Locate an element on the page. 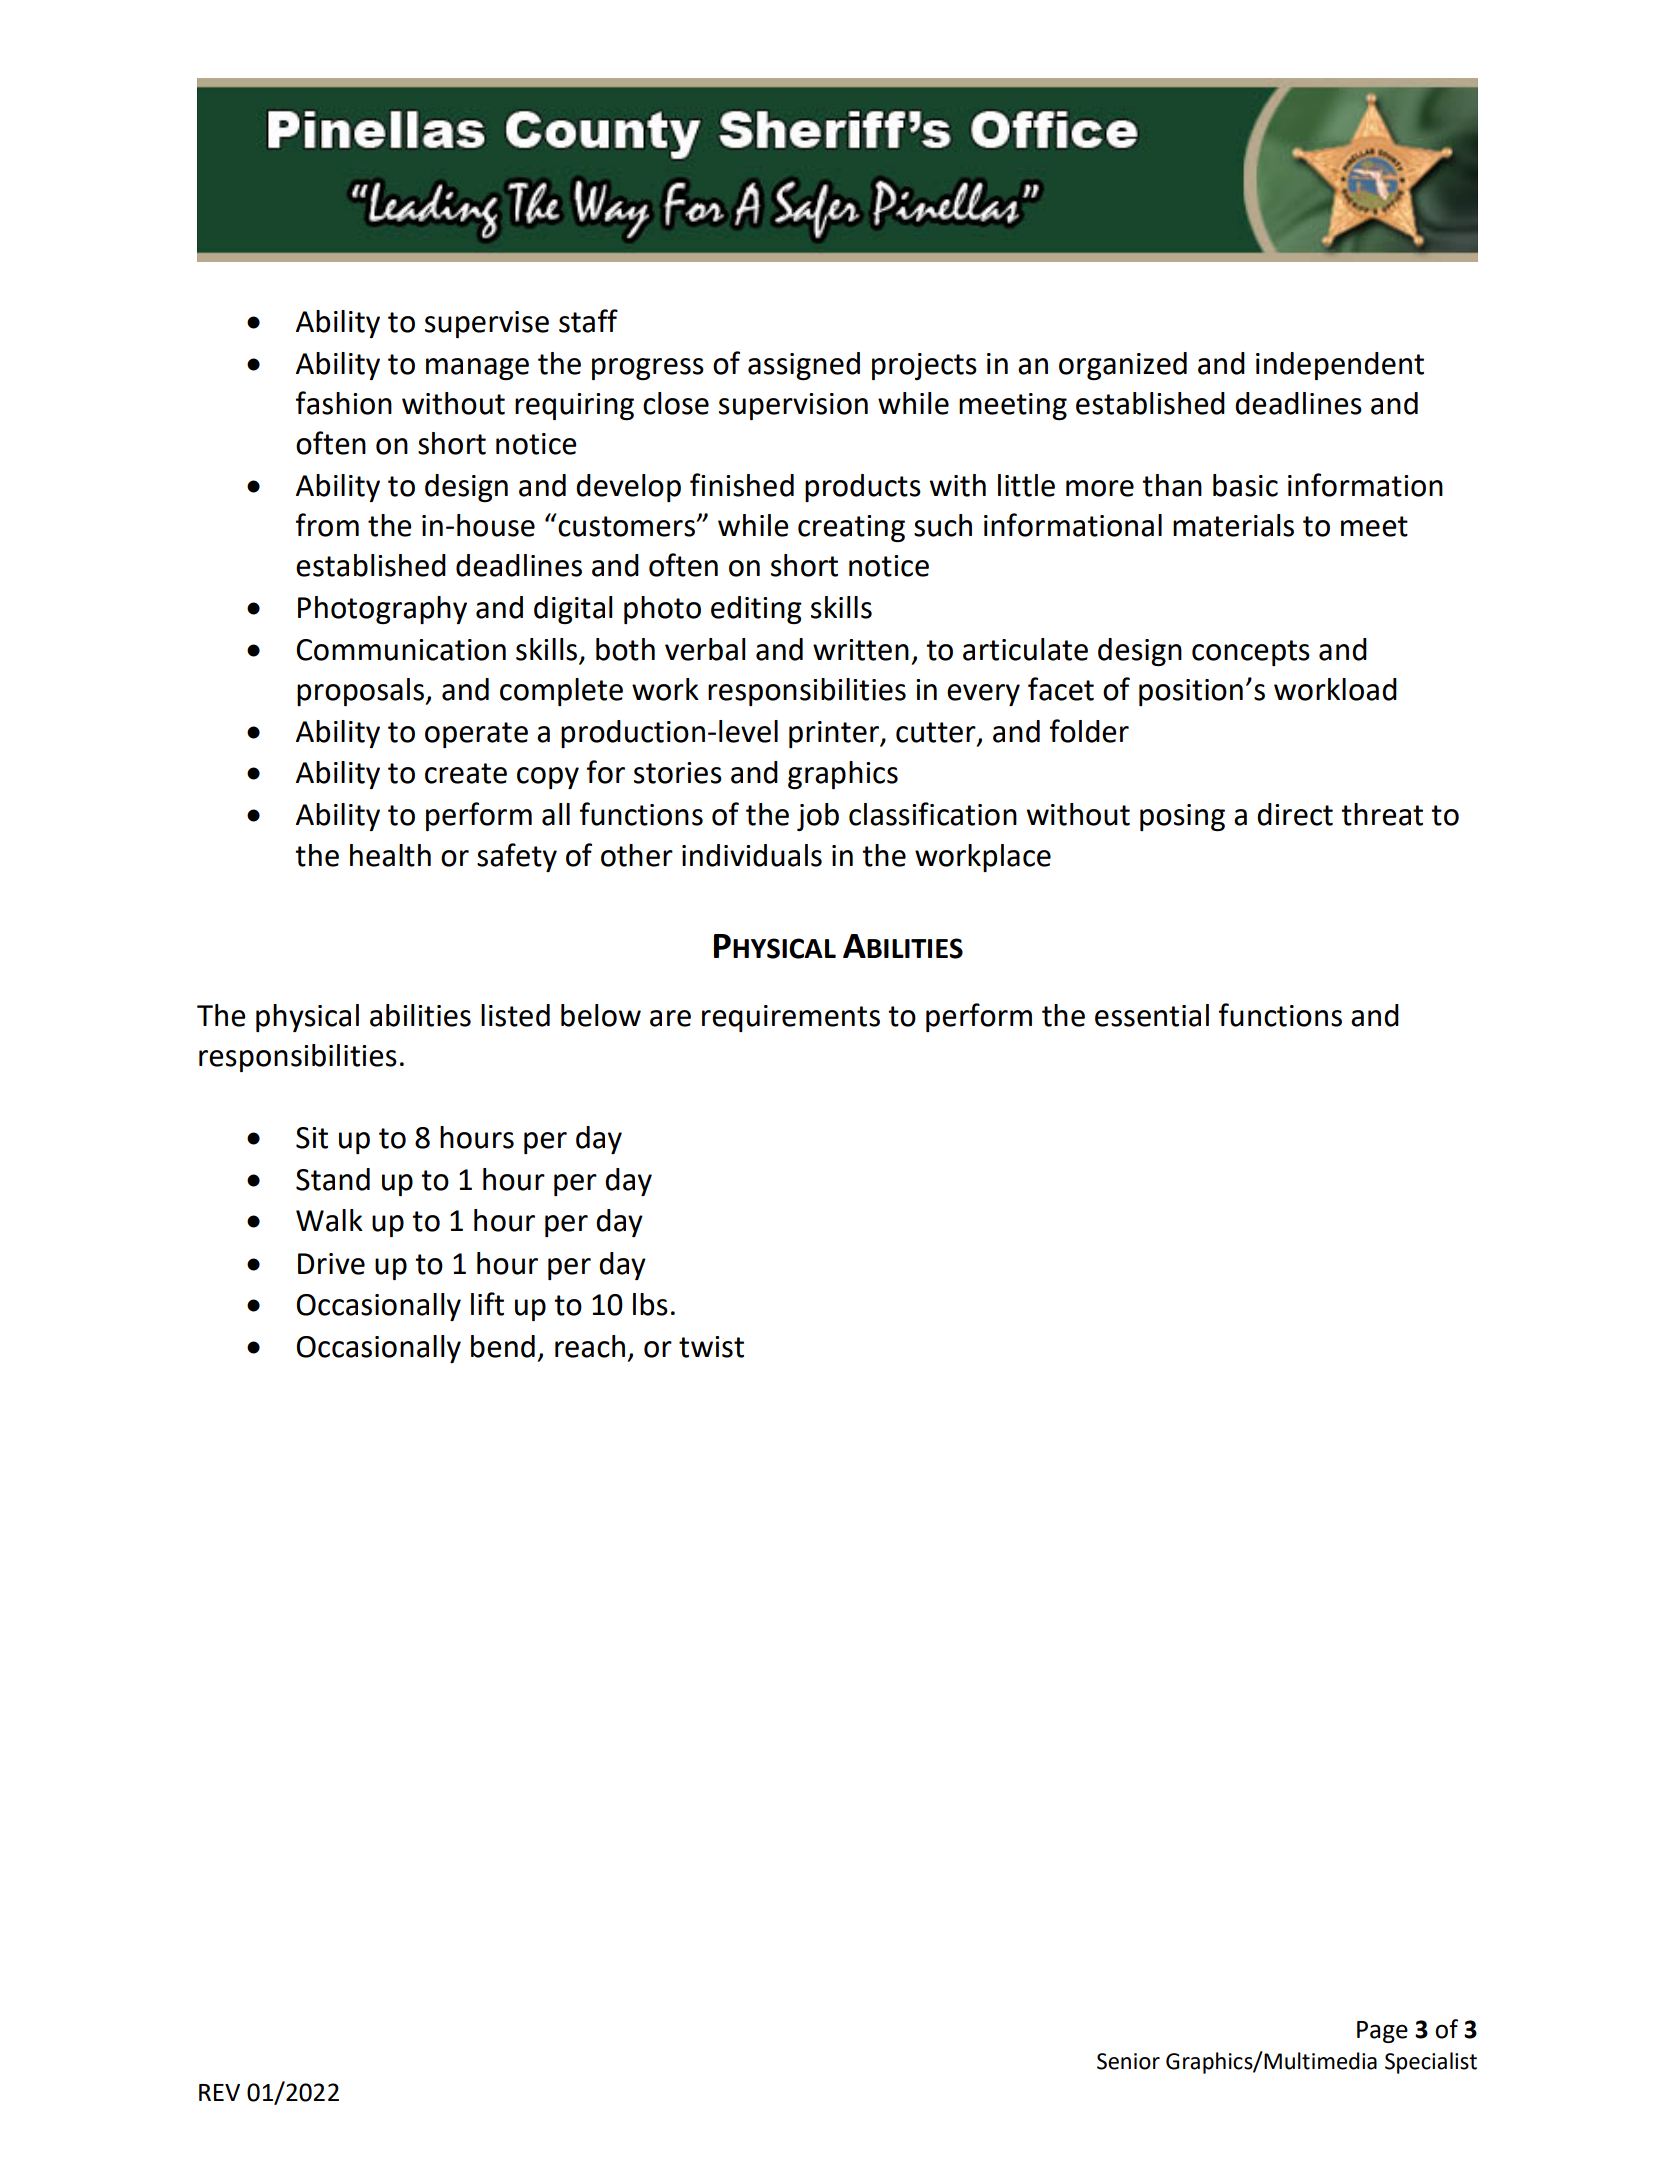  REV is located at coordinates (219, 2092).
